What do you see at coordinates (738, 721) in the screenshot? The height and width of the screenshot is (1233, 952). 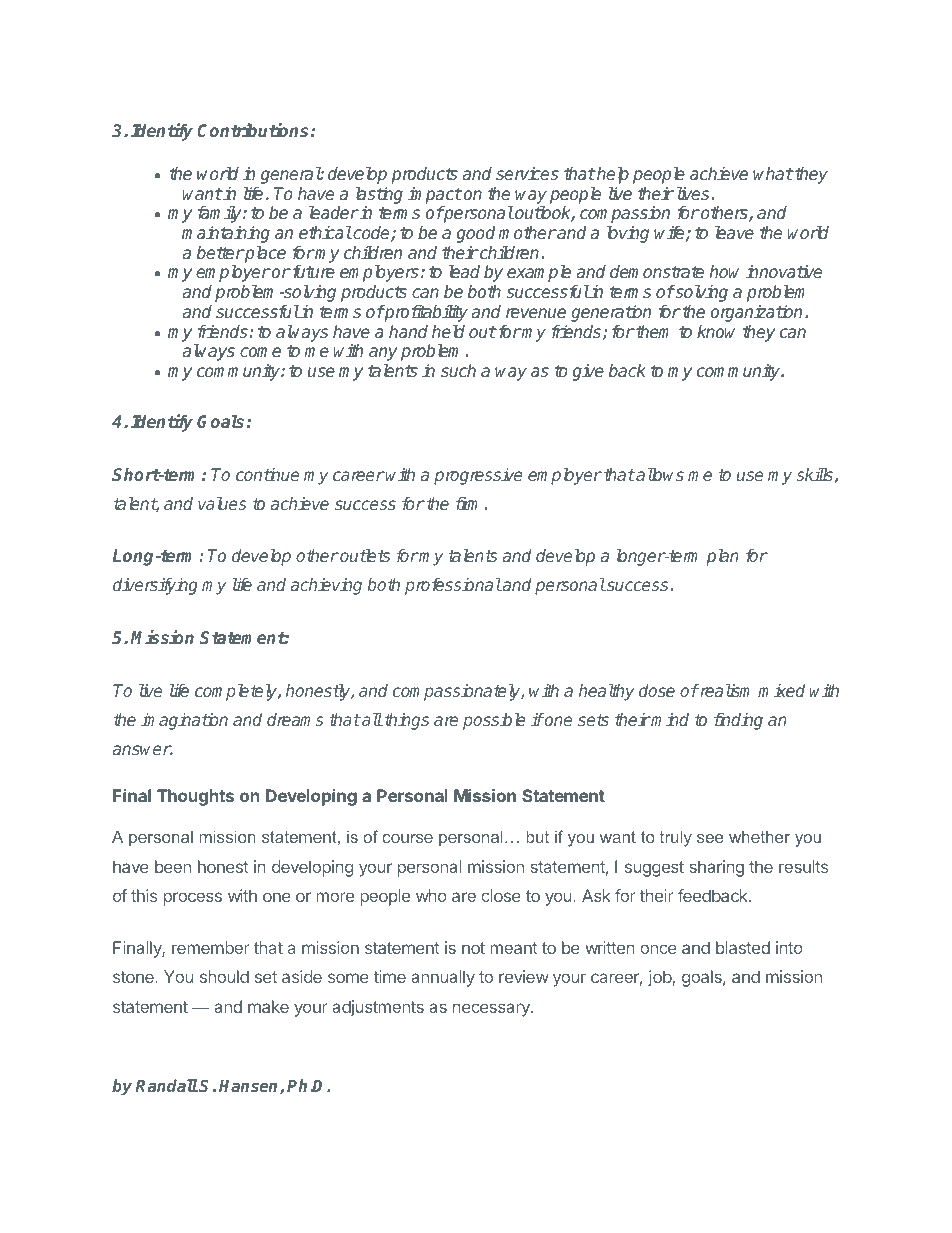 I see `finding` at bounding box center [738, 721].
